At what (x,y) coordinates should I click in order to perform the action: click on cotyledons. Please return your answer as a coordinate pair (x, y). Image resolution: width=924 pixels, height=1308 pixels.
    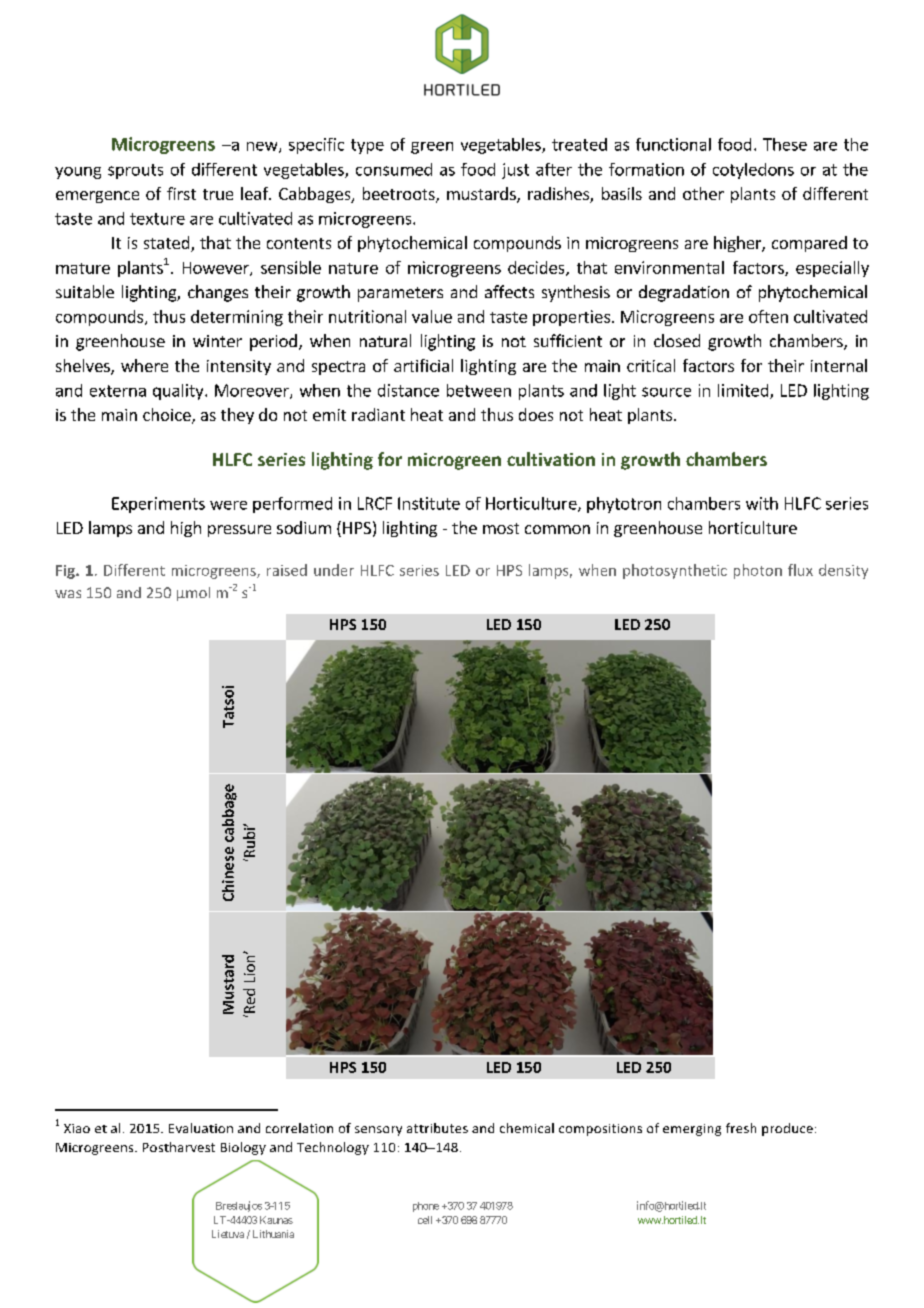
    Looking at the image, I should click on (753, 171).
